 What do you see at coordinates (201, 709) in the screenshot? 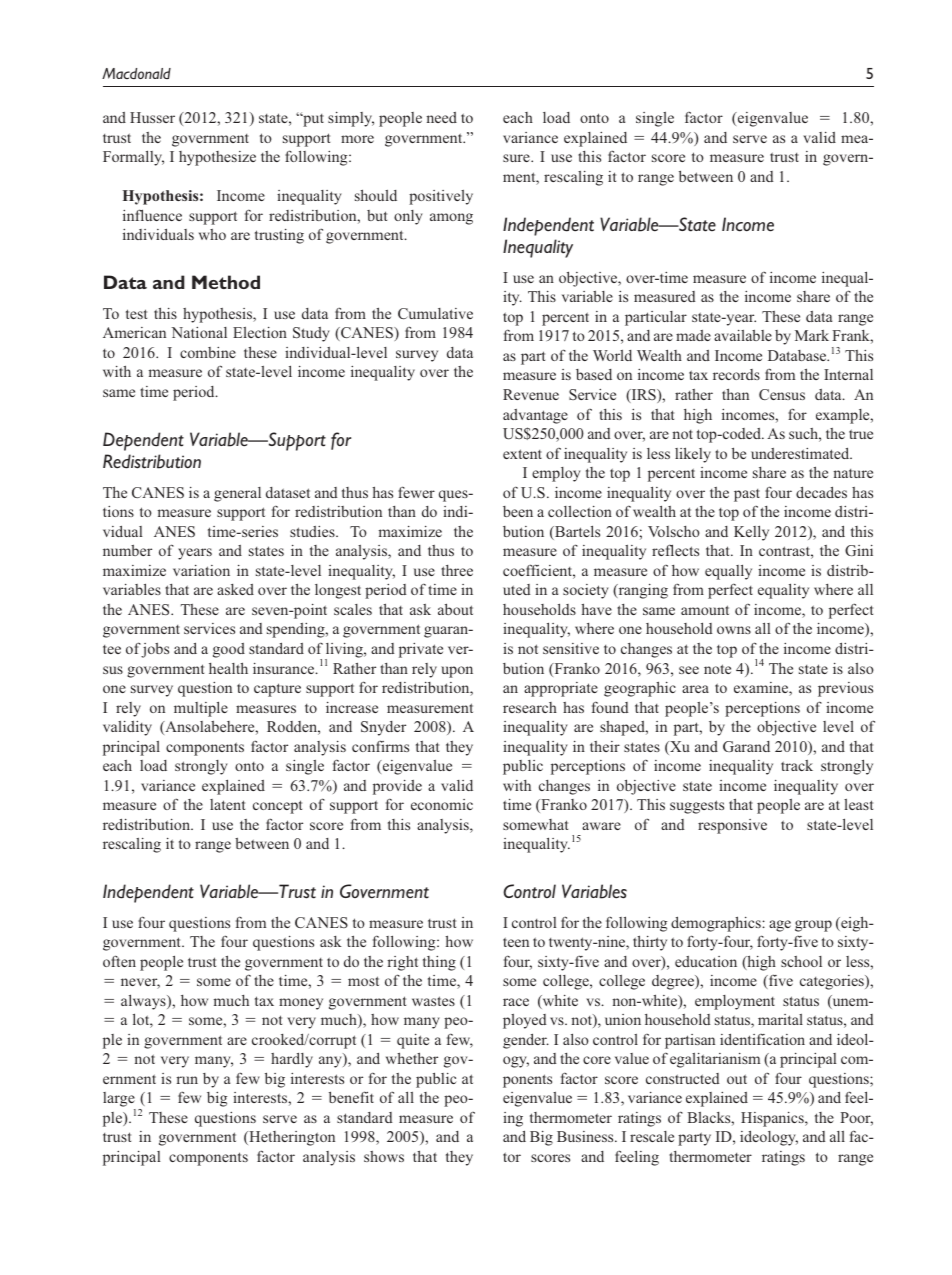
I see `multiple` at bounding box center [201, 709].
